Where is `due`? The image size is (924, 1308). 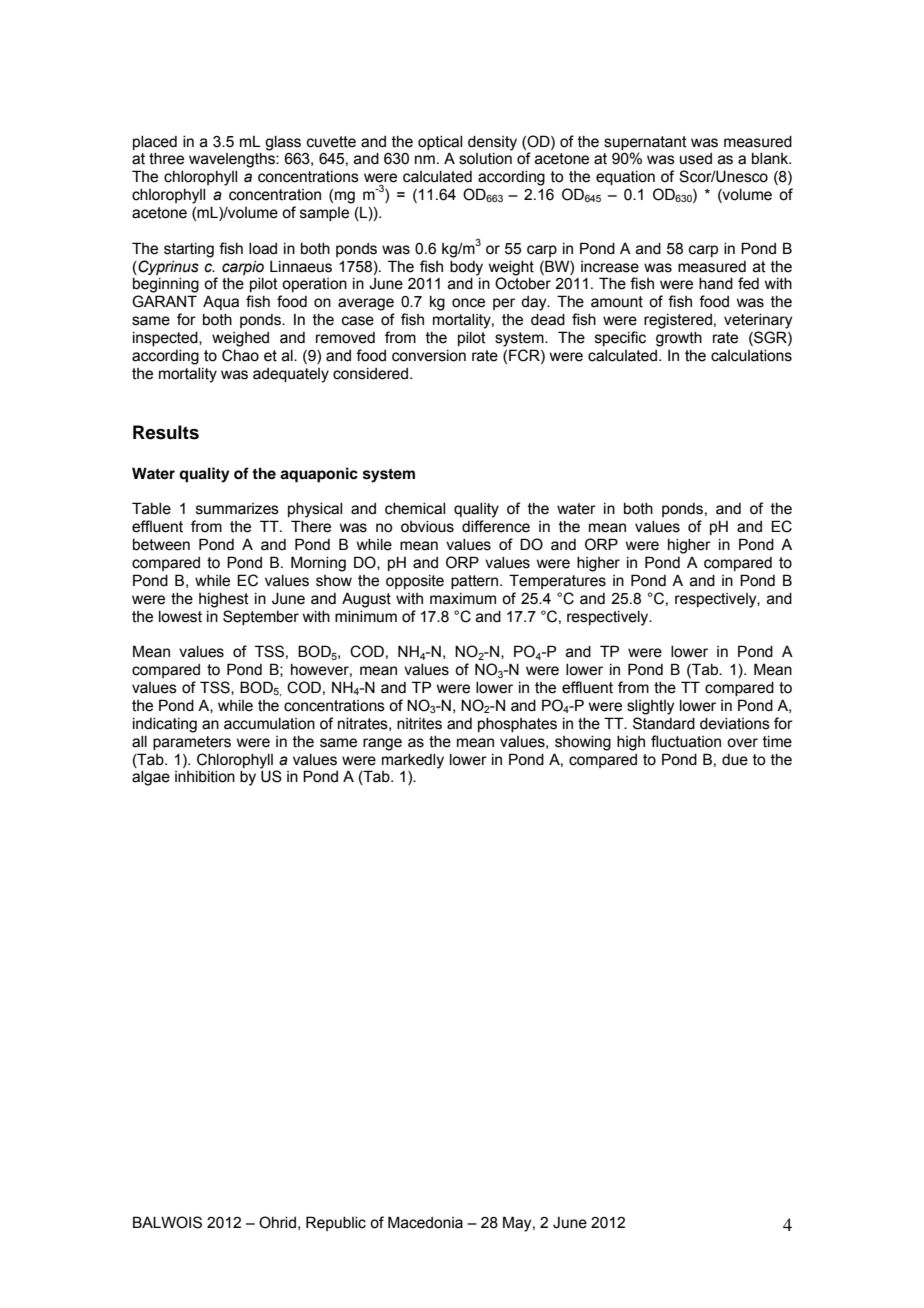
due is located at coordinates (735, 760).
